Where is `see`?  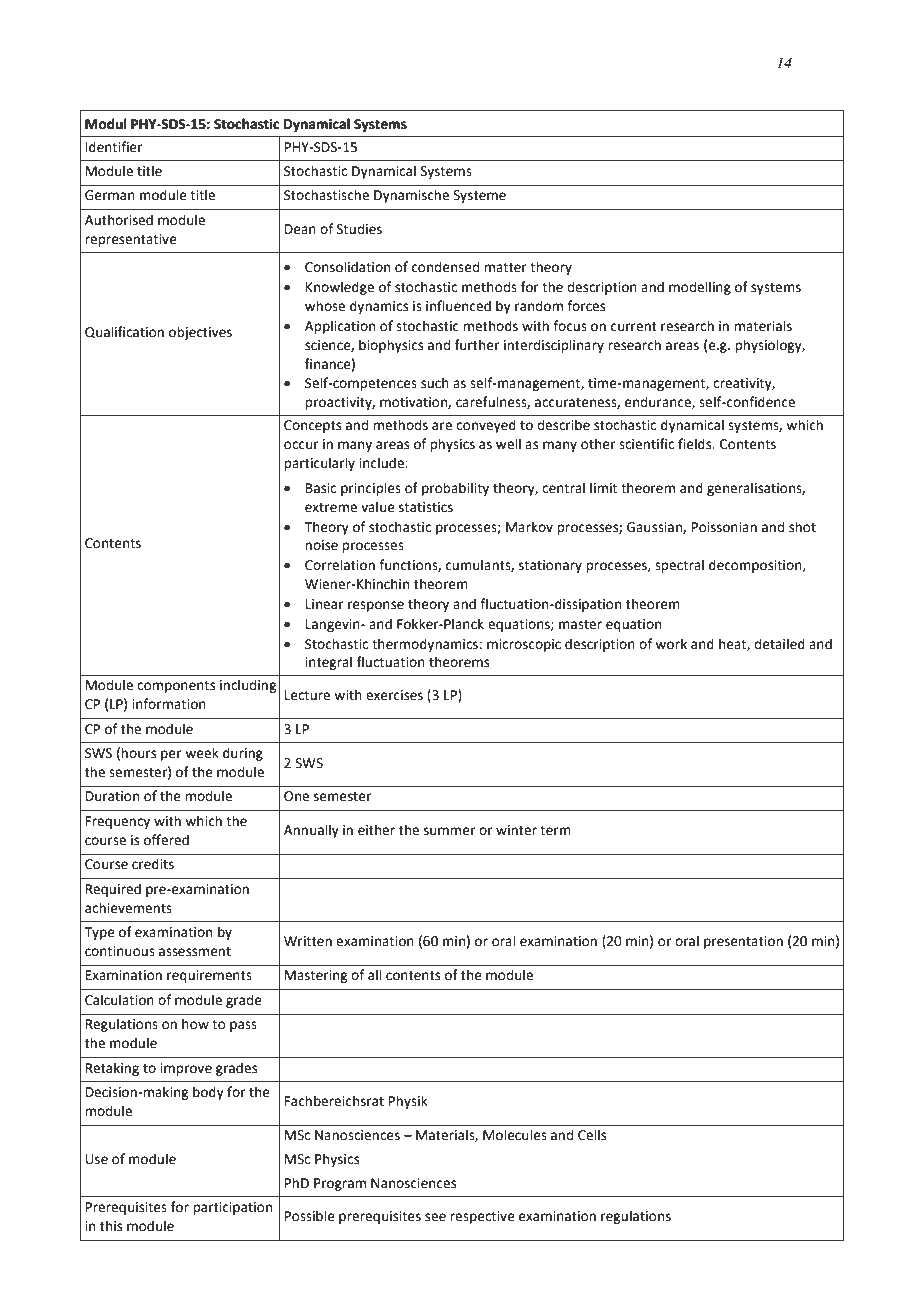
see is located at coordinates (435, 1217).
